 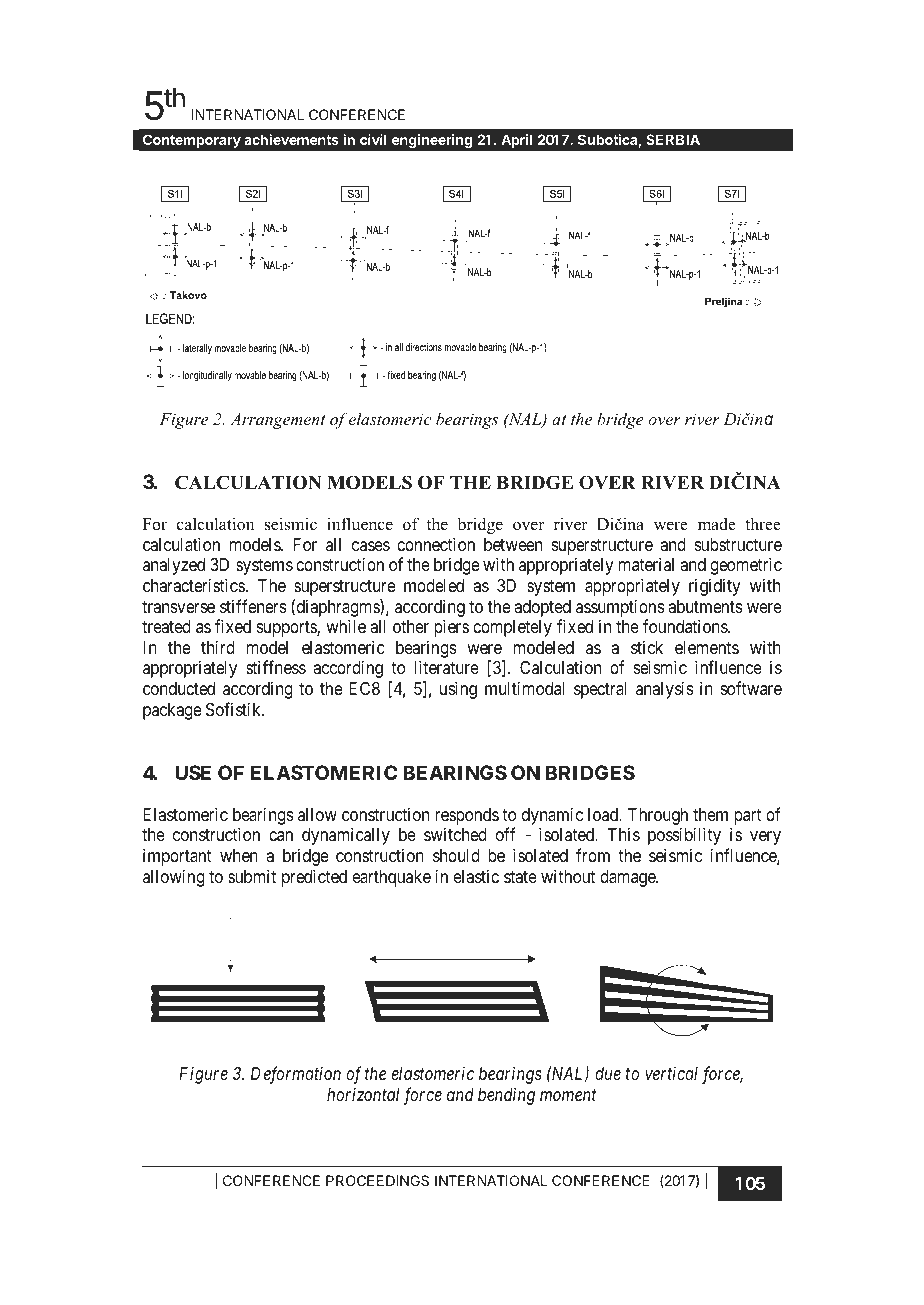 What do you see at coordinates (446, 667) in the document?
I see `literature` at bounding box center [446, 667].
